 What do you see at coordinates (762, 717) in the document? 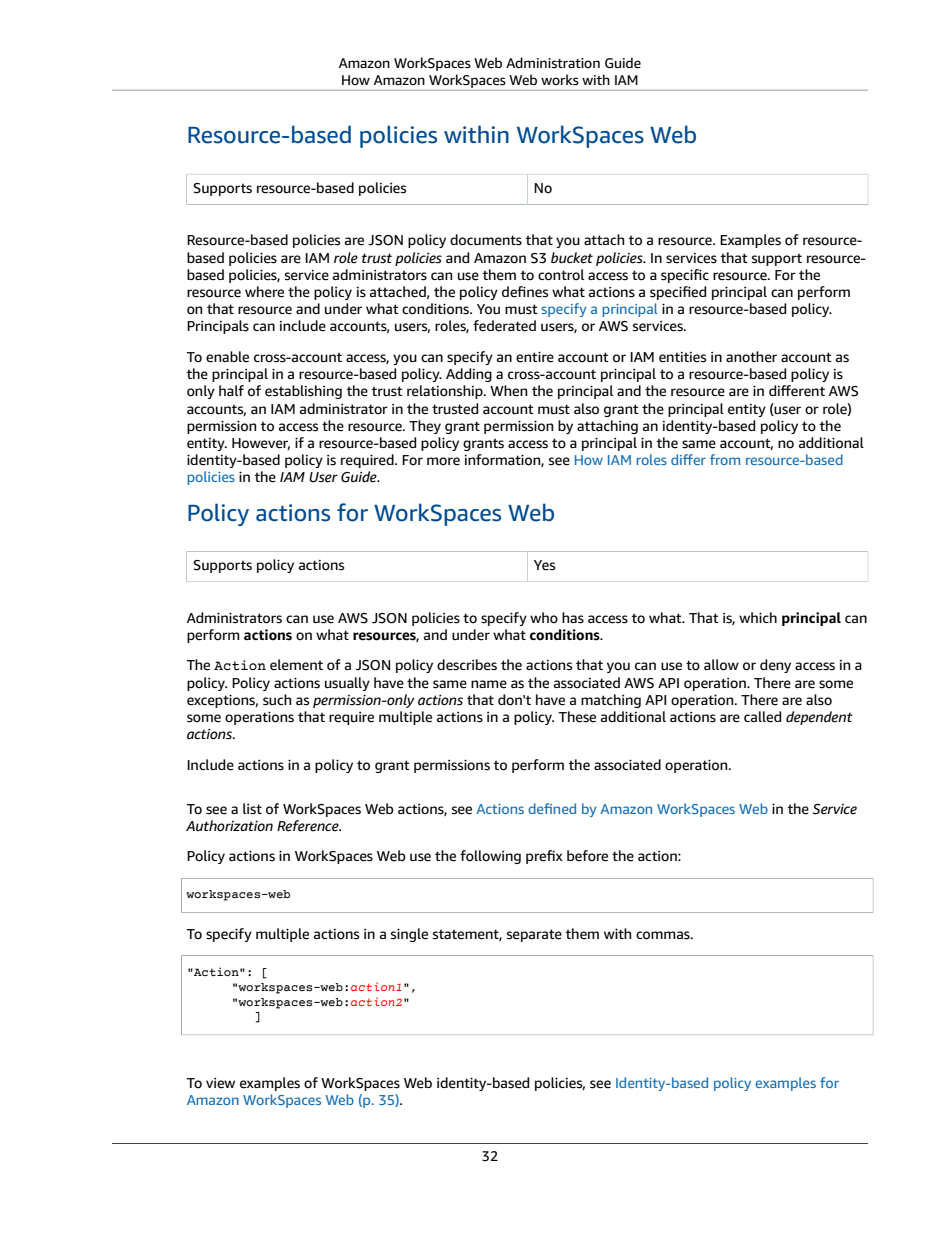
I see `called` at bounding box center [762, 717].
